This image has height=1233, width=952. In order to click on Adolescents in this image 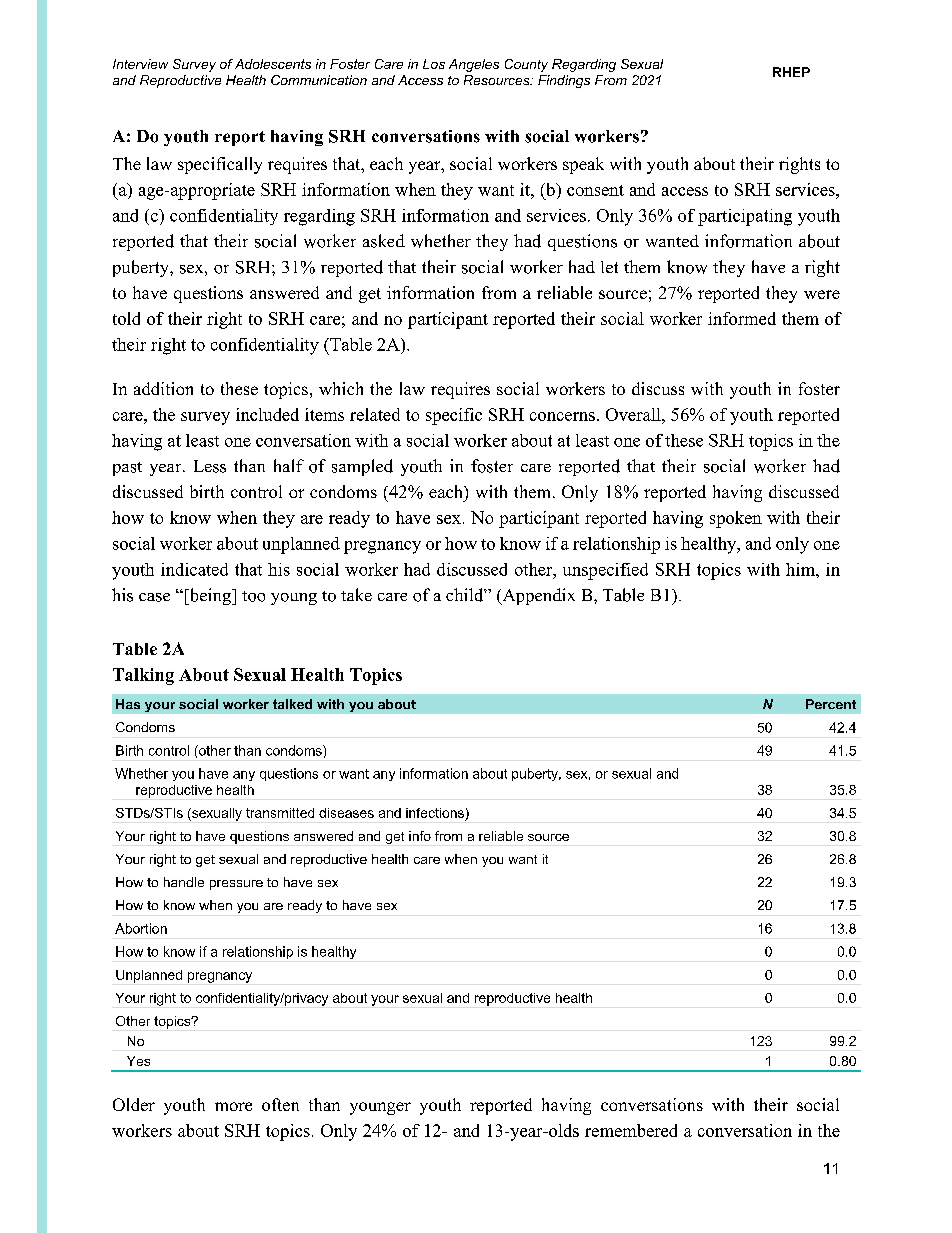, I will do `click(273, 64)`.
